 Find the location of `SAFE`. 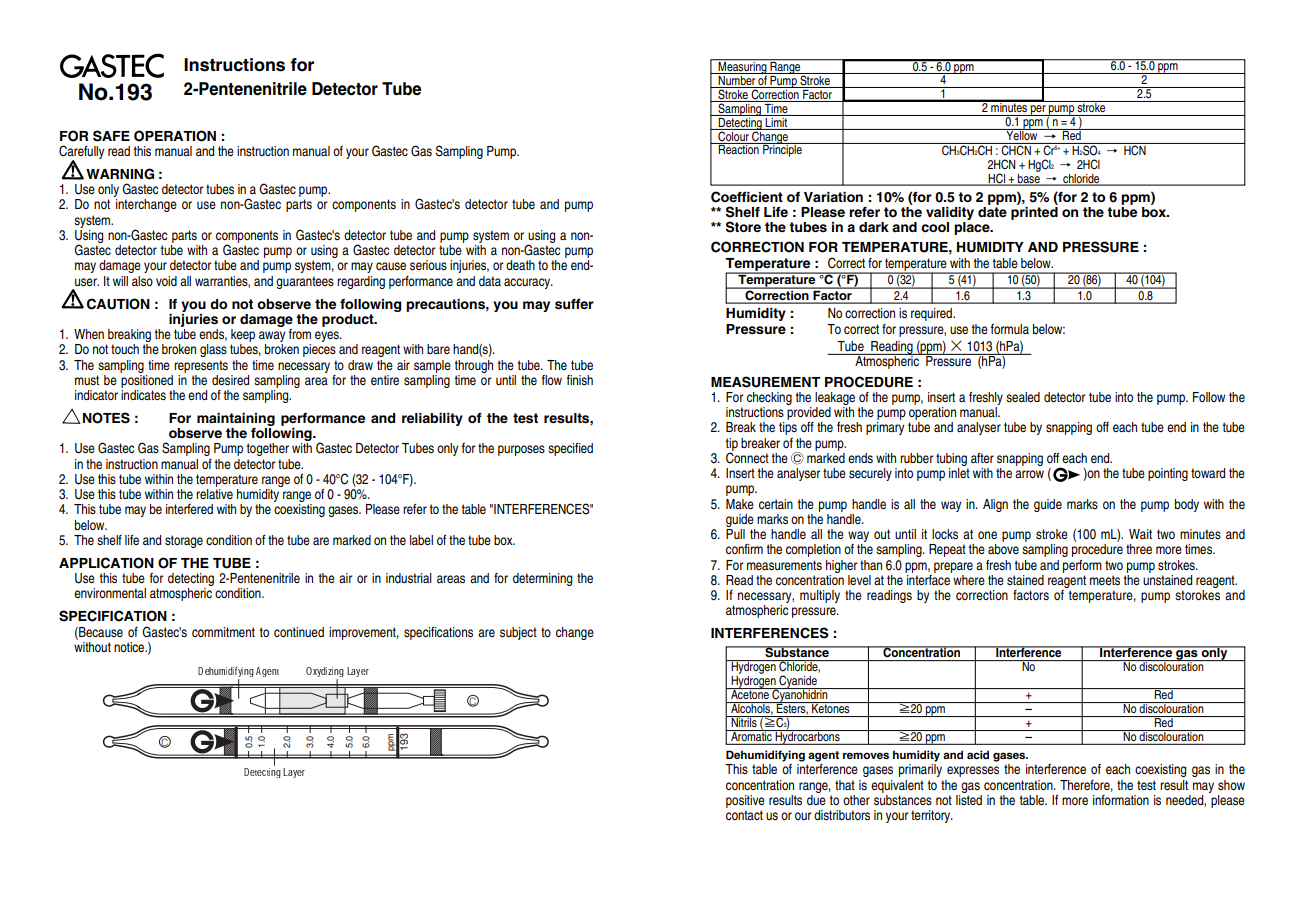

SAFE is located at coordinates (111, 136).
